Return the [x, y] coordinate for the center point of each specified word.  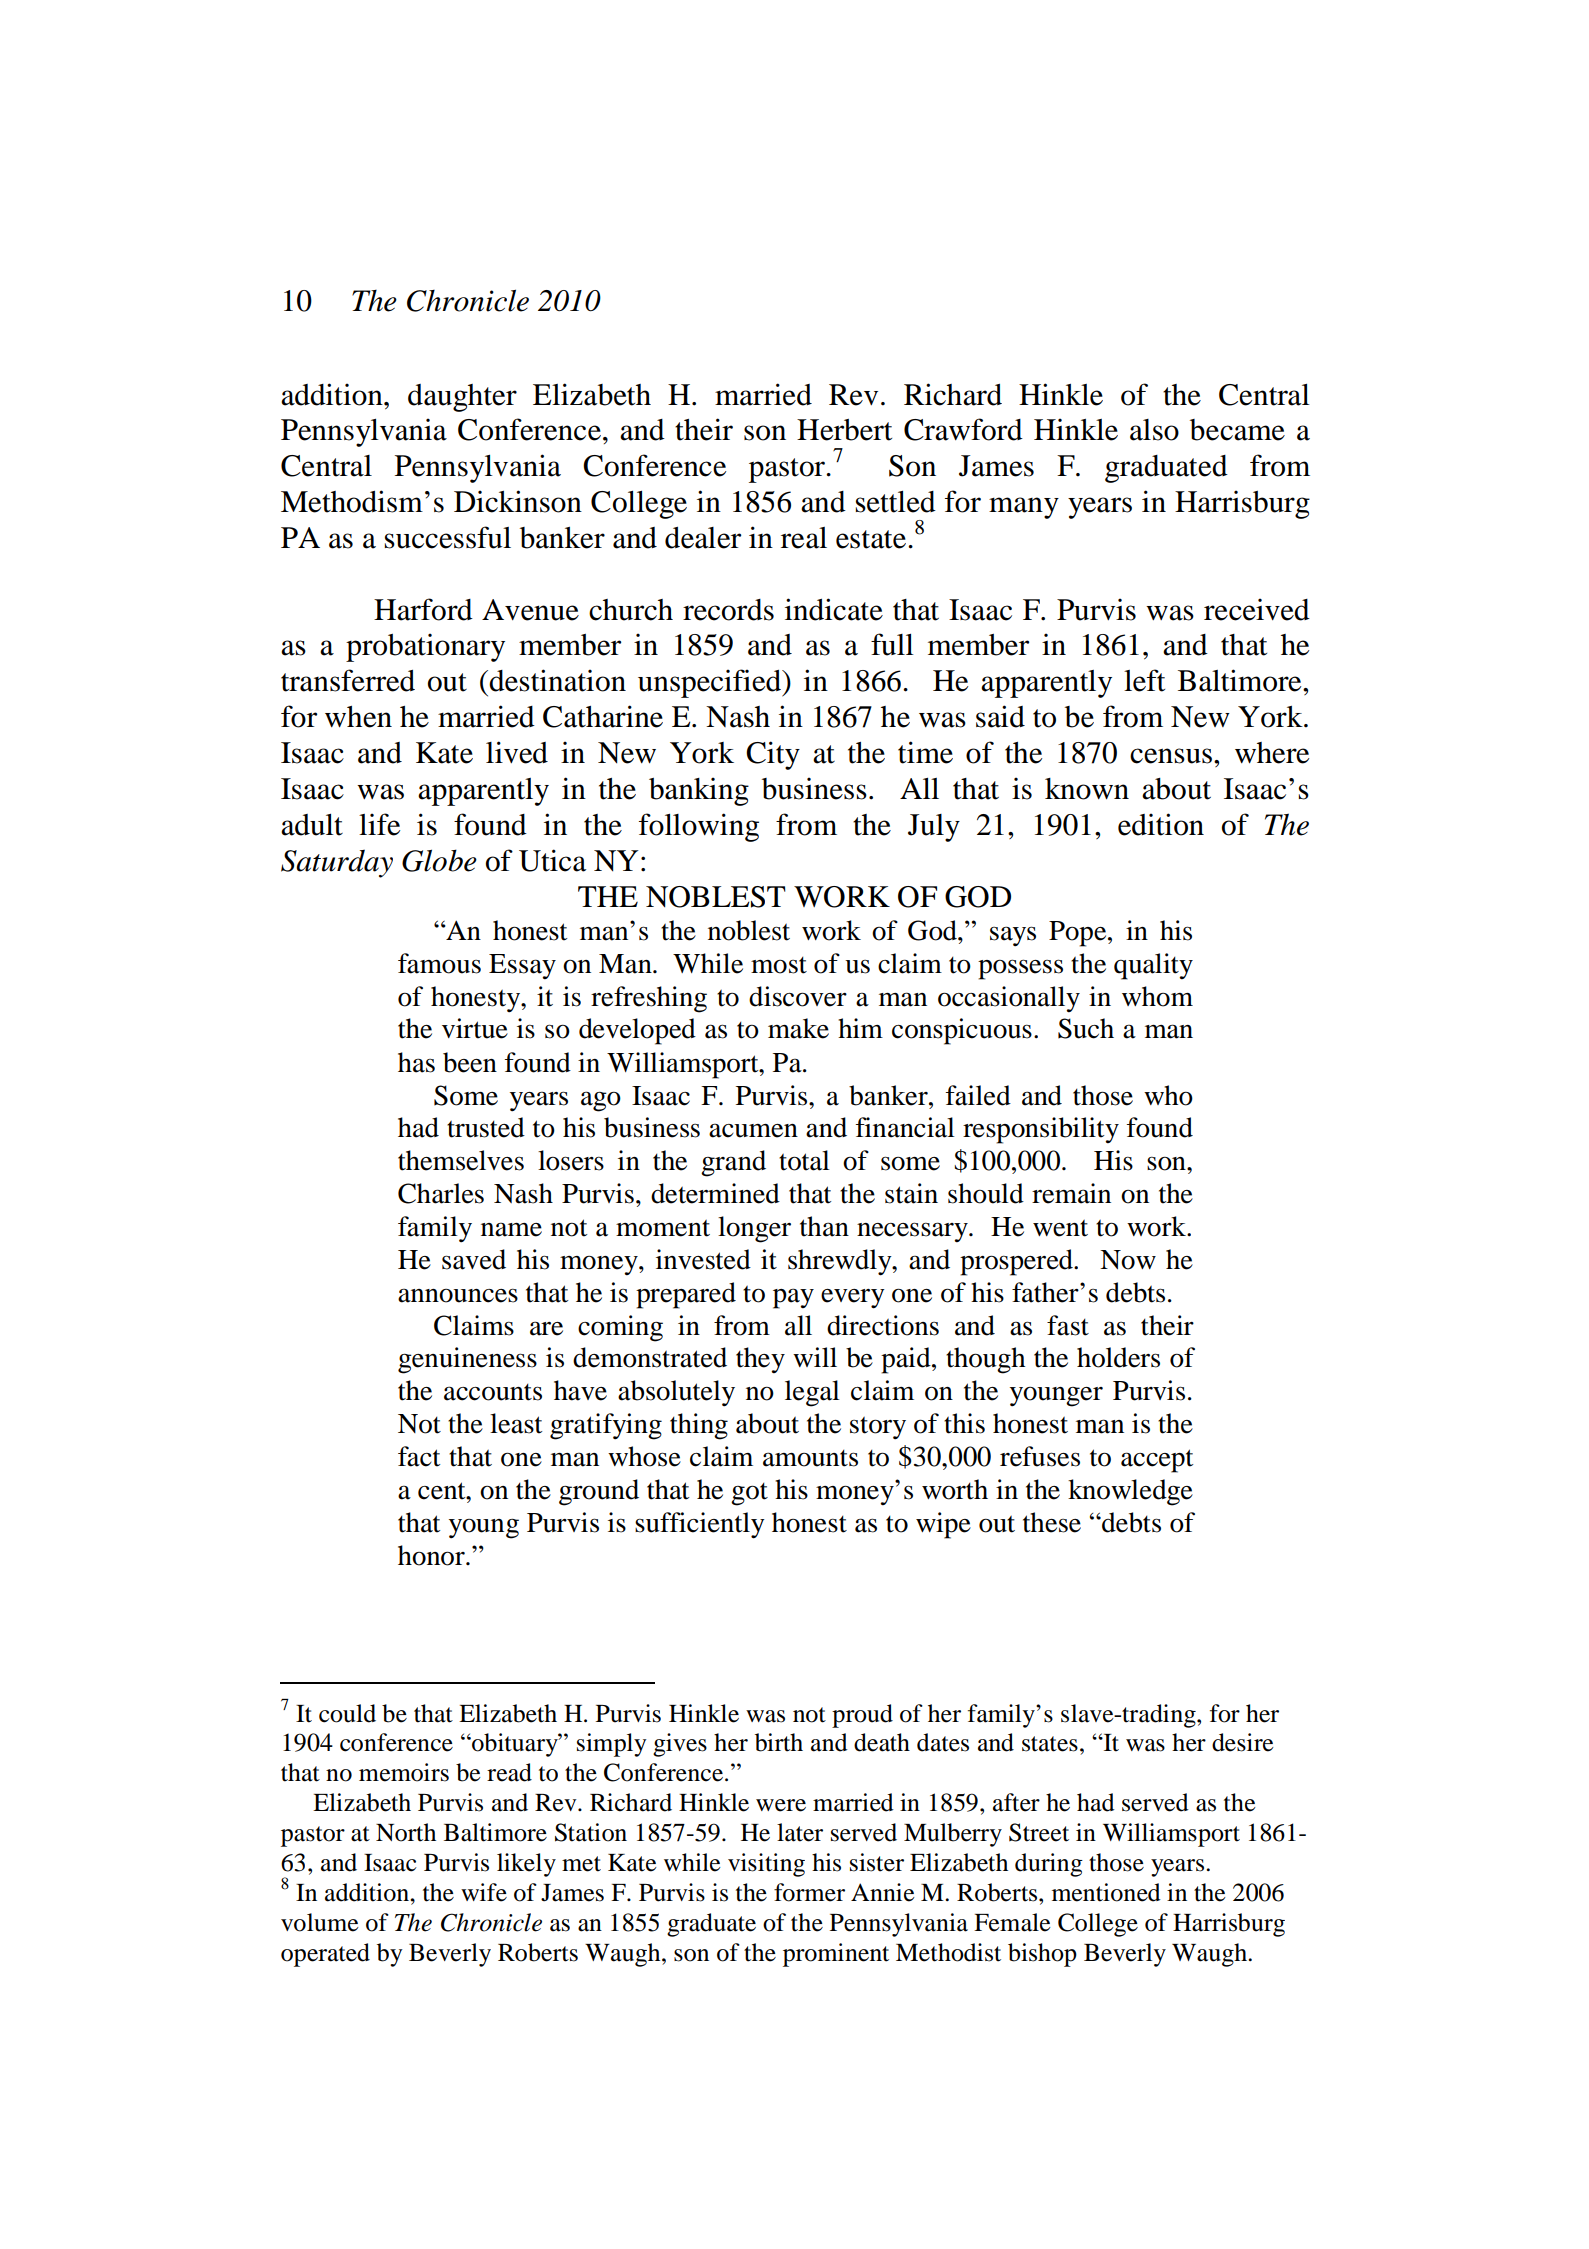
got [749, 1494]
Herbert [844, 430]
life [379, 824]
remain [1071, 1193]
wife [484, 1892]
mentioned [1106, 1892]
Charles [441, 1193]
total [804, 1160]
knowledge [1130, 1492]
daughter [462, 398]
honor [432, 1555]
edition [1161, 824]
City [773, 755]
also [1154, 430]
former [809, 1892]
